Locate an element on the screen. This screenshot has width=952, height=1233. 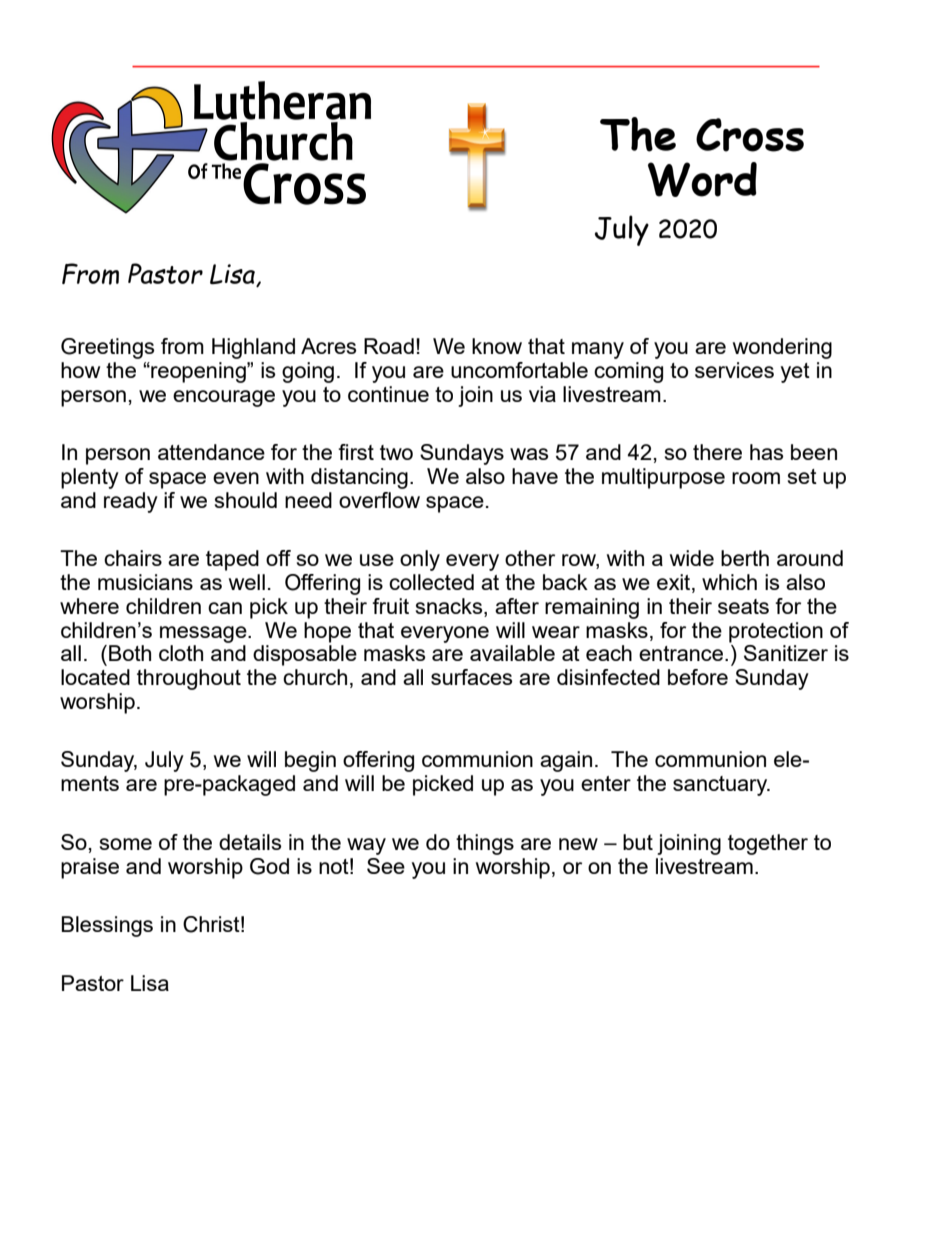
Word is located at coordinates (702, 179).
